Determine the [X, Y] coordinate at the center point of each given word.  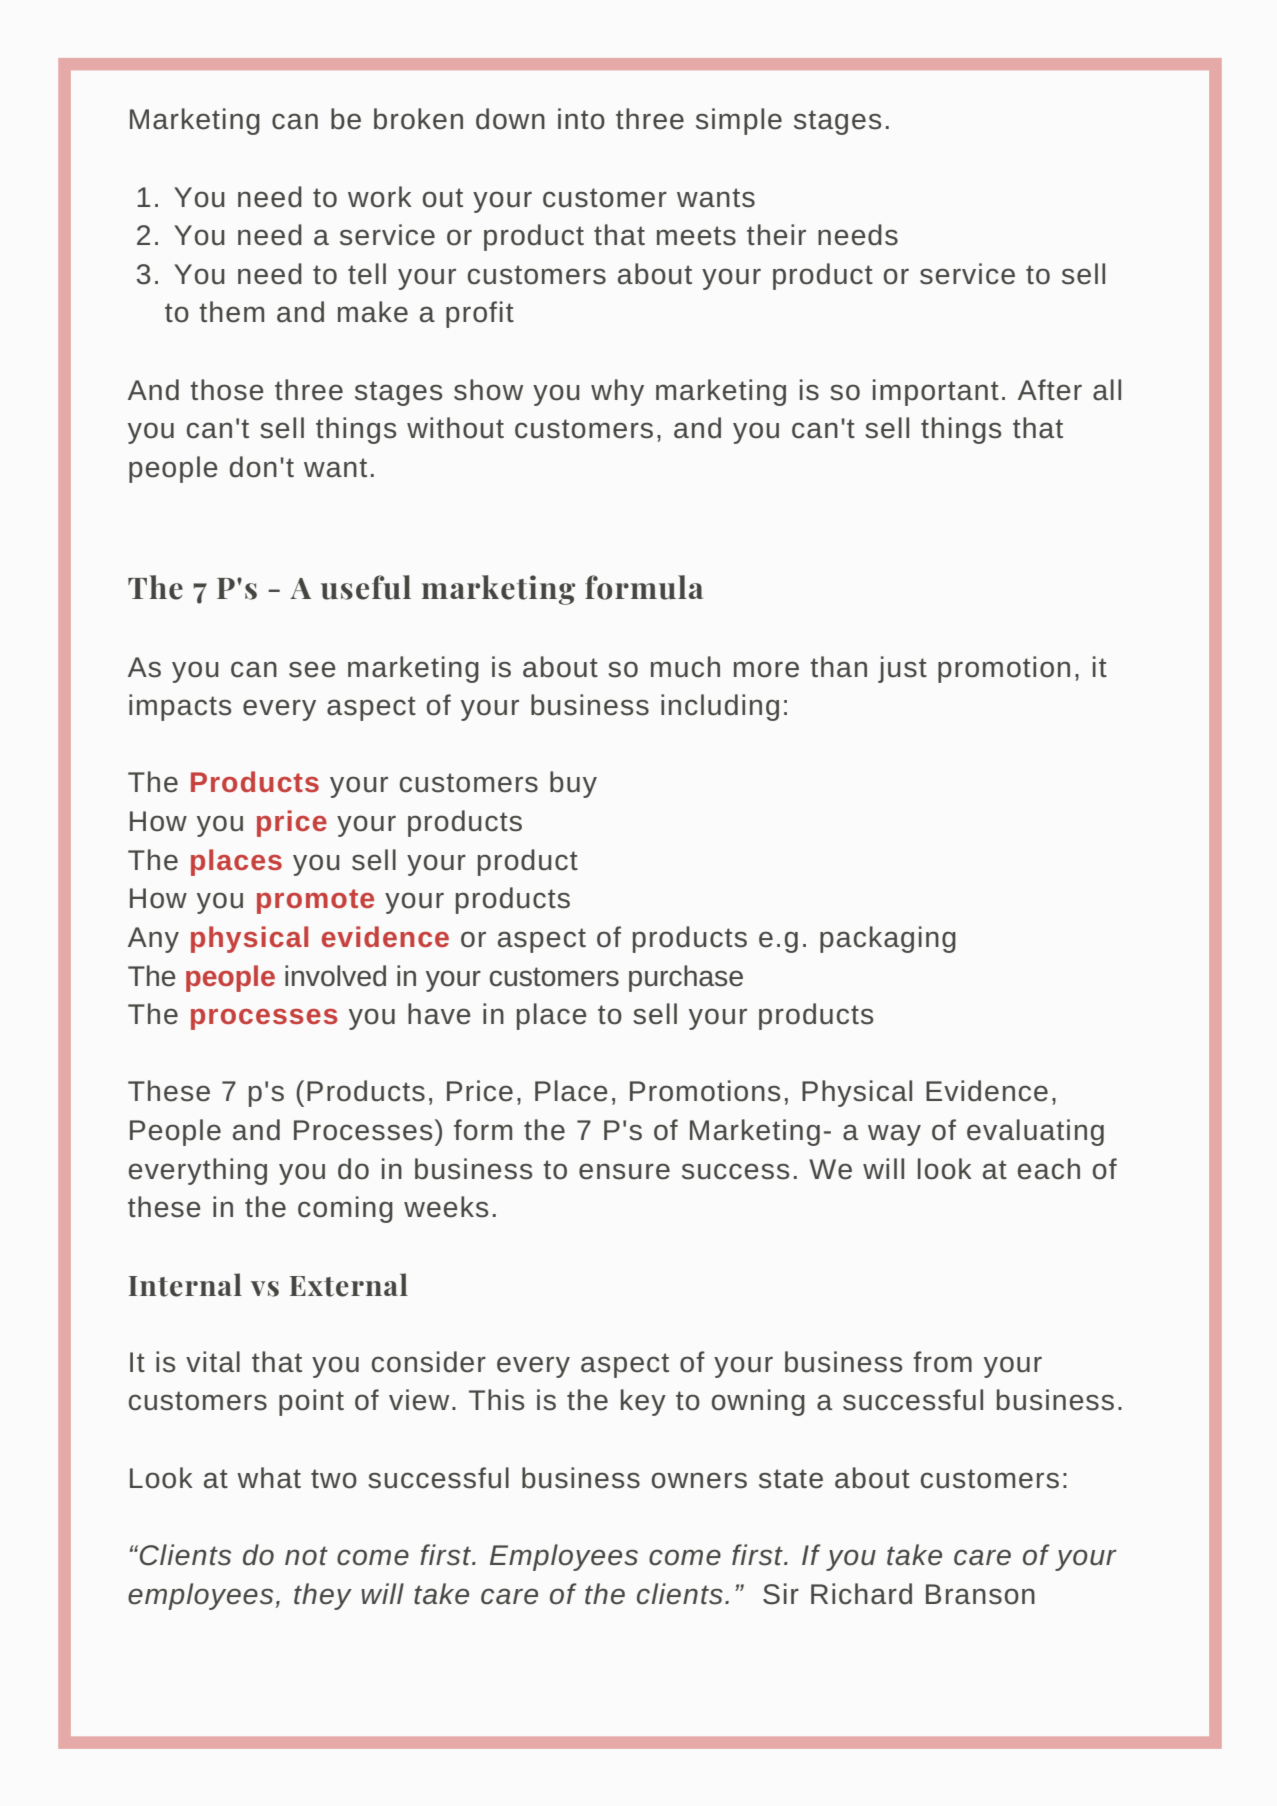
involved [335, 976]
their [776, 235]
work [380, 197]
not [306, 1556]
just [902, 669]
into [581, 119]
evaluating [1035, 1132]
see [312, 669]
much [685, 667]
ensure [624, 1171]
